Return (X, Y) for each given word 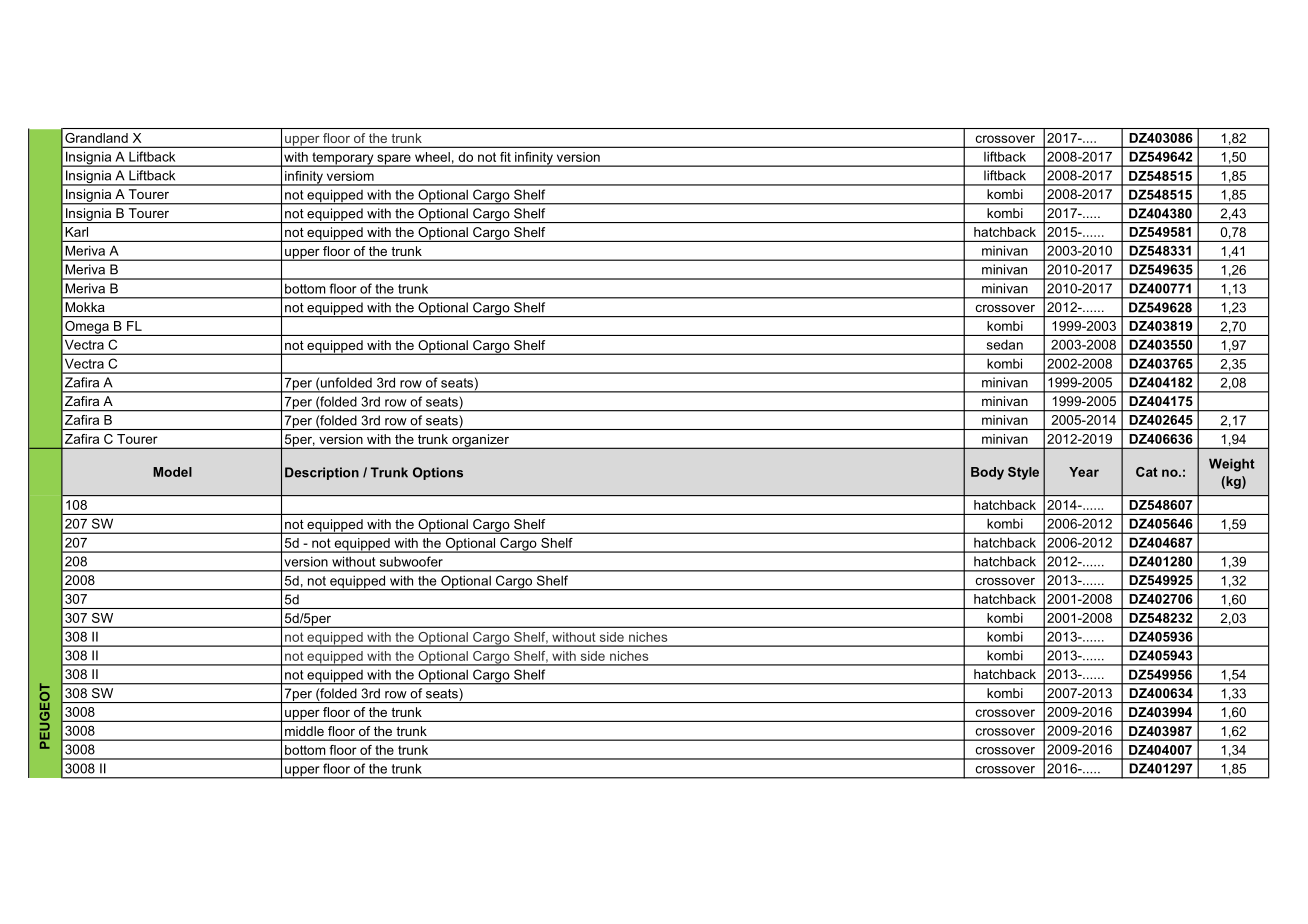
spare (394, 160)
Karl (77, 232)
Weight (1232, 465)
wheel (432, 157)
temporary (343, 159)
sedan (1005, 345)
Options (438, 473)
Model (172, 472)
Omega (87, 328)
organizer (480, 441)
